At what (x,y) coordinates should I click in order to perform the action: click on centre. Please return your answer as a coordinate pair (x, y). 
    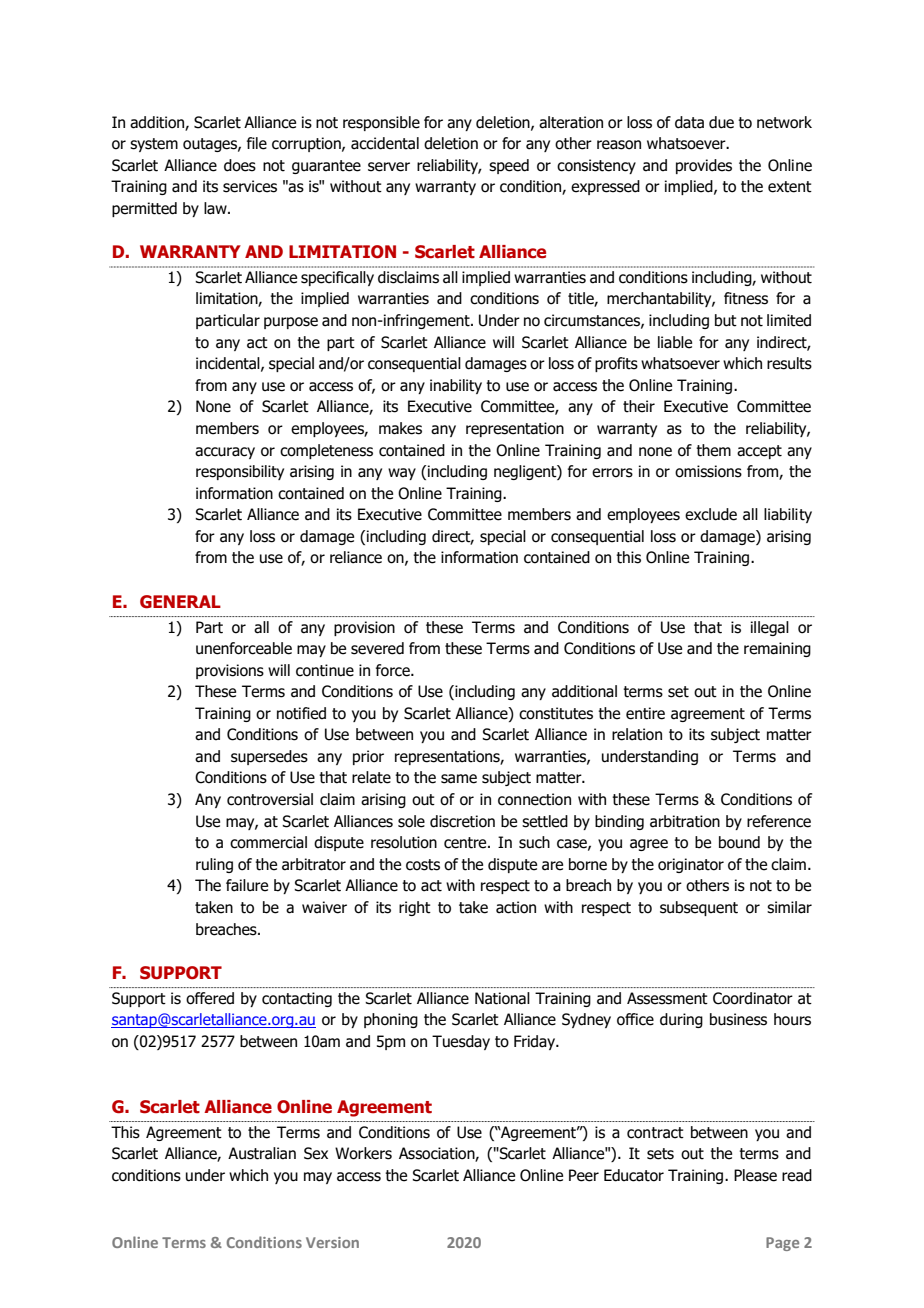
    Looking at the image, I should click on (466, 843).
